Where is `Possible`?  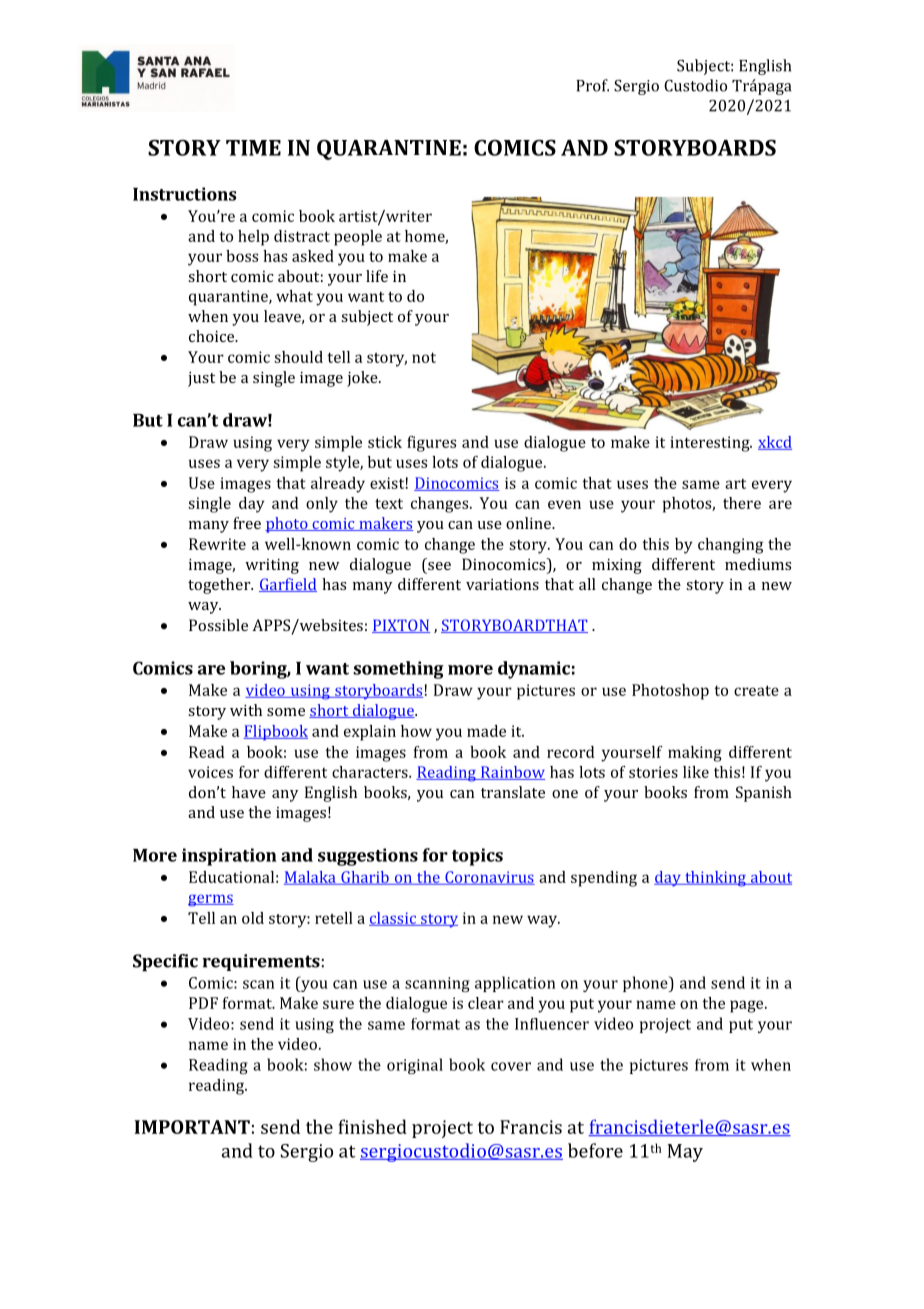
Possible is located at coordinates (218, 625).
